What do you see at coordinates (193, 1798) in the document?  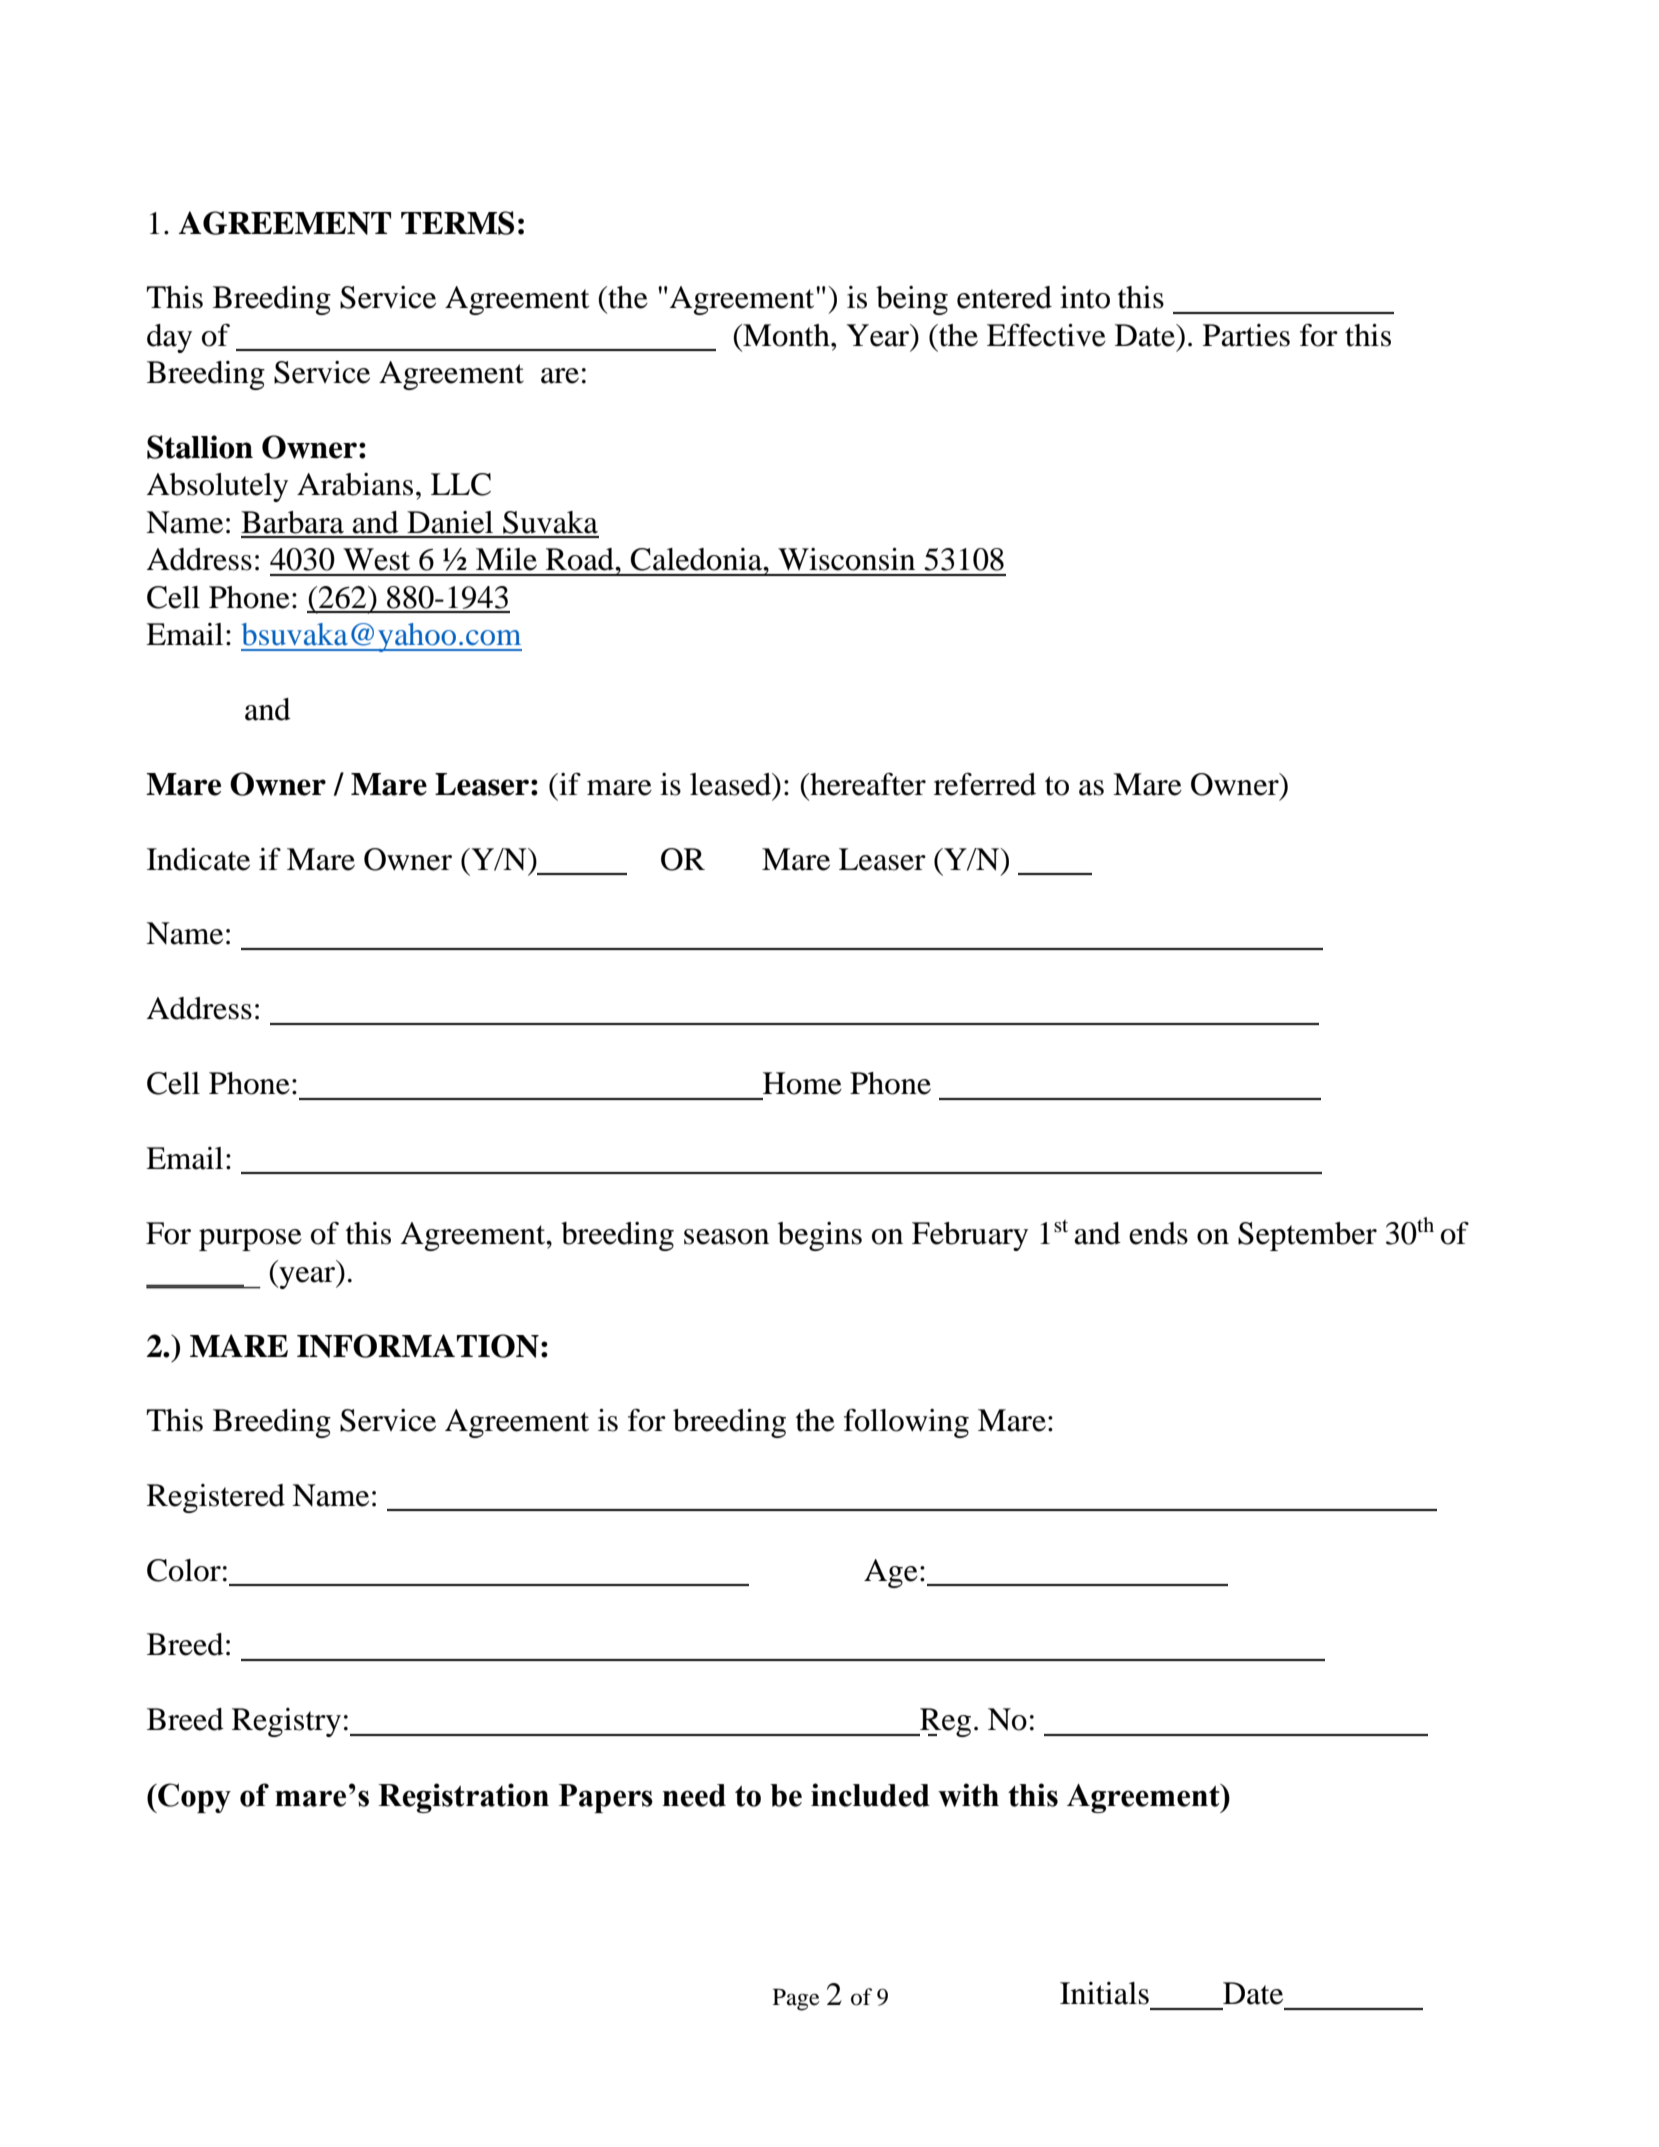 I see `Copy` at bounding box center [193, 1798].
